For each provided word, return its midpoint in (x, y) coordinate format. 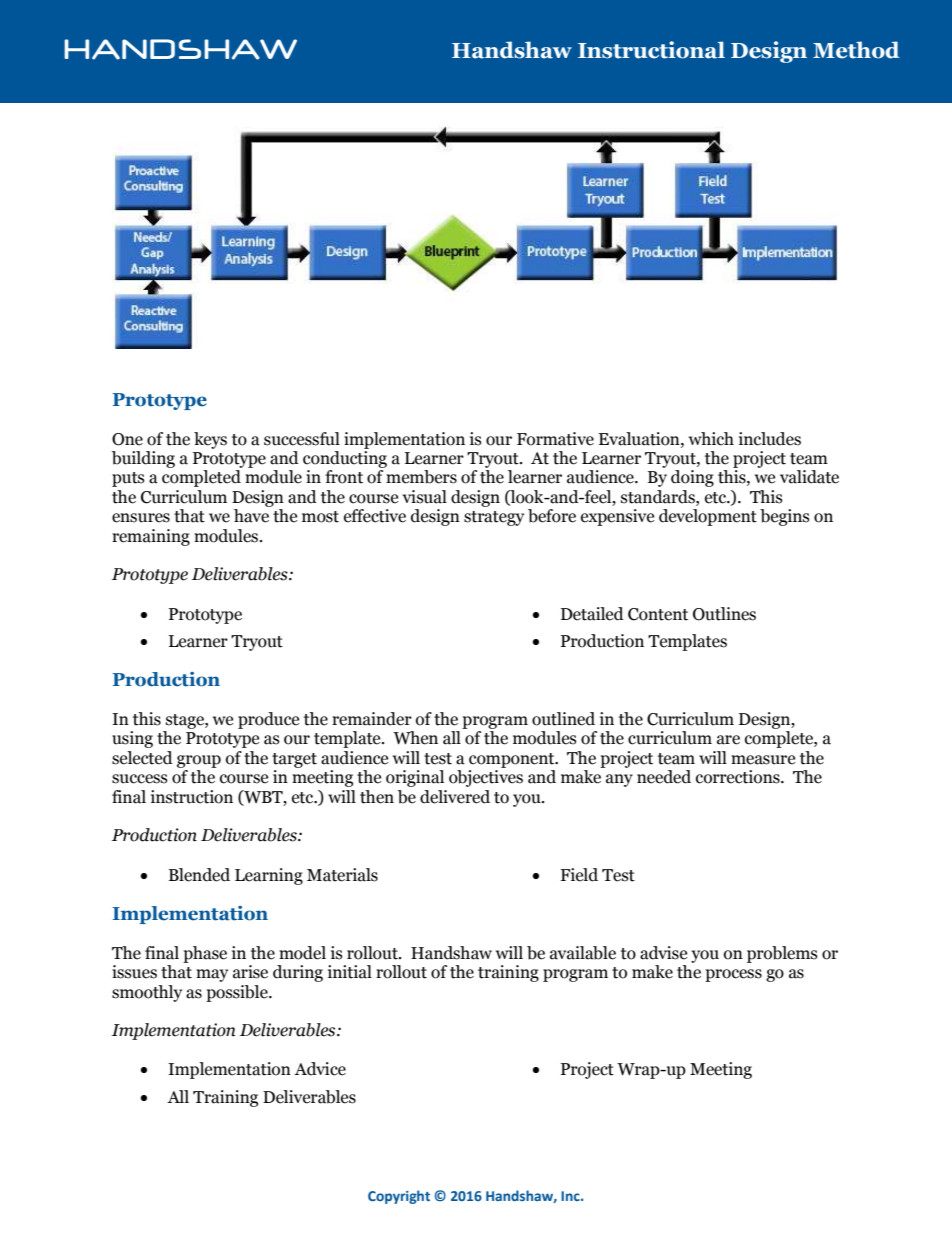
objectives (486, 778)
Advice (320, 1069)
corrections (739, 777)
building (143, 459)
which (711, 439)
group (199, 761)
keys (210, 440)
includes (770, 439)
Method (856, 50)
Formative (555, 439)
